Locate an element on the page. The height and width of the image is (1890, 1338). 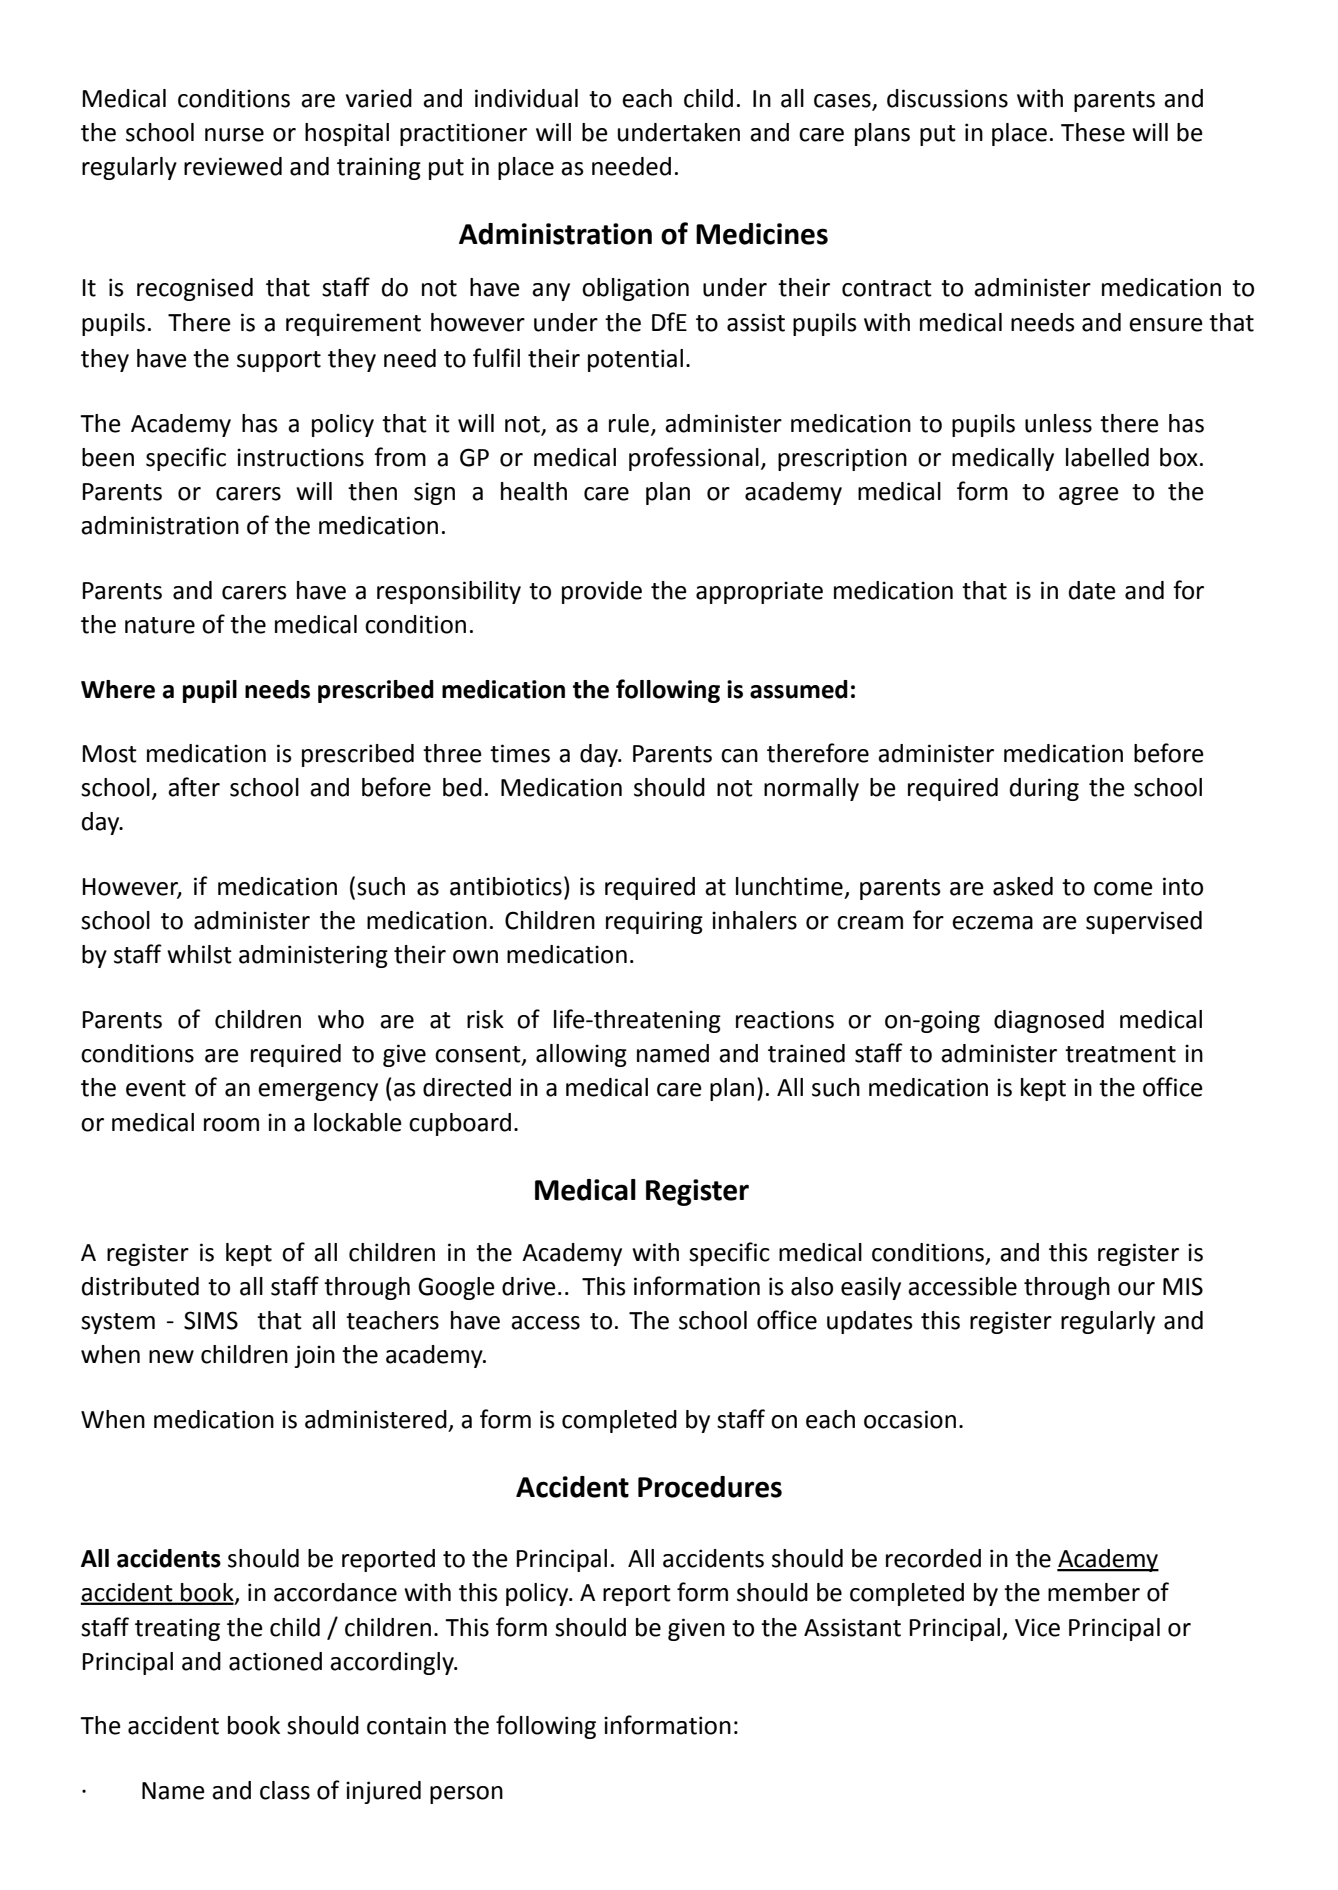
eczema is located at coordinates (992, 923).
